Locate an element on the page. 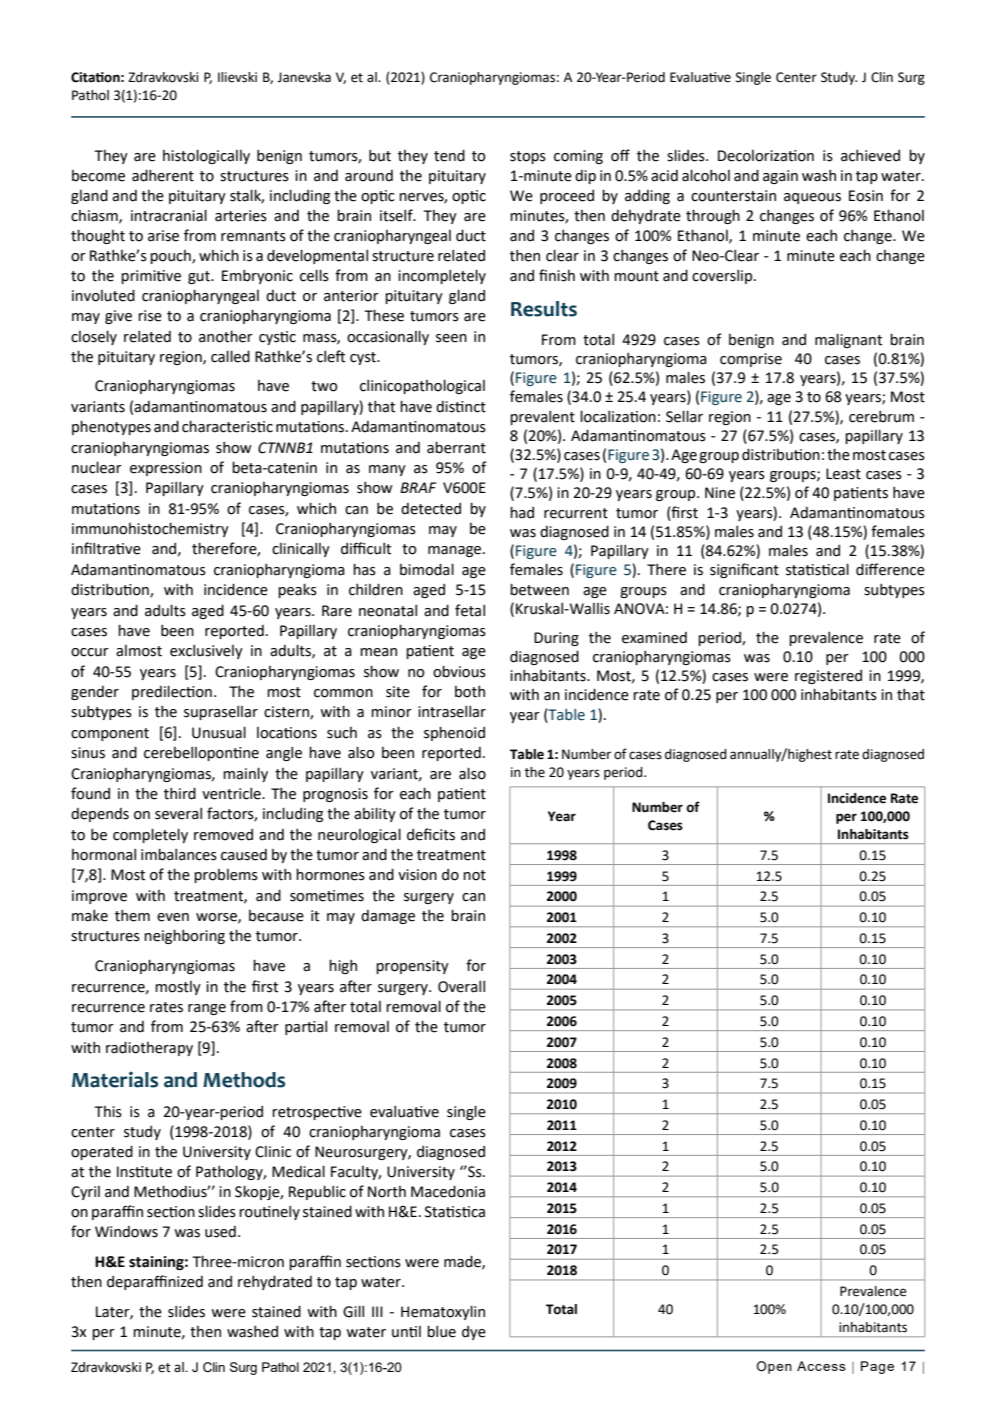 The image size is (996, 1408). adherent is located at coordinates (163, 175).
